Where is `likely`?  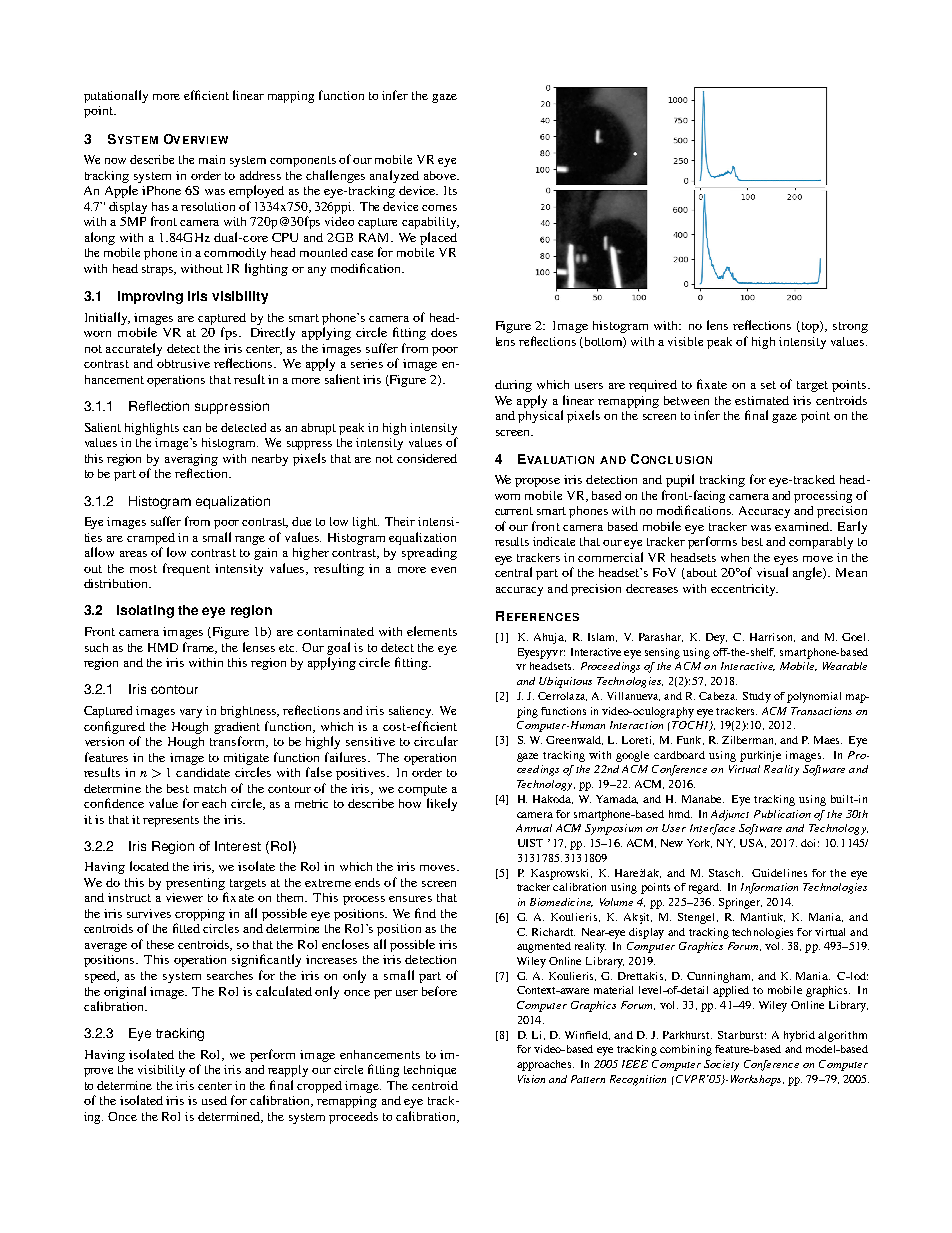 likely is located at coordinates (442, 804).
